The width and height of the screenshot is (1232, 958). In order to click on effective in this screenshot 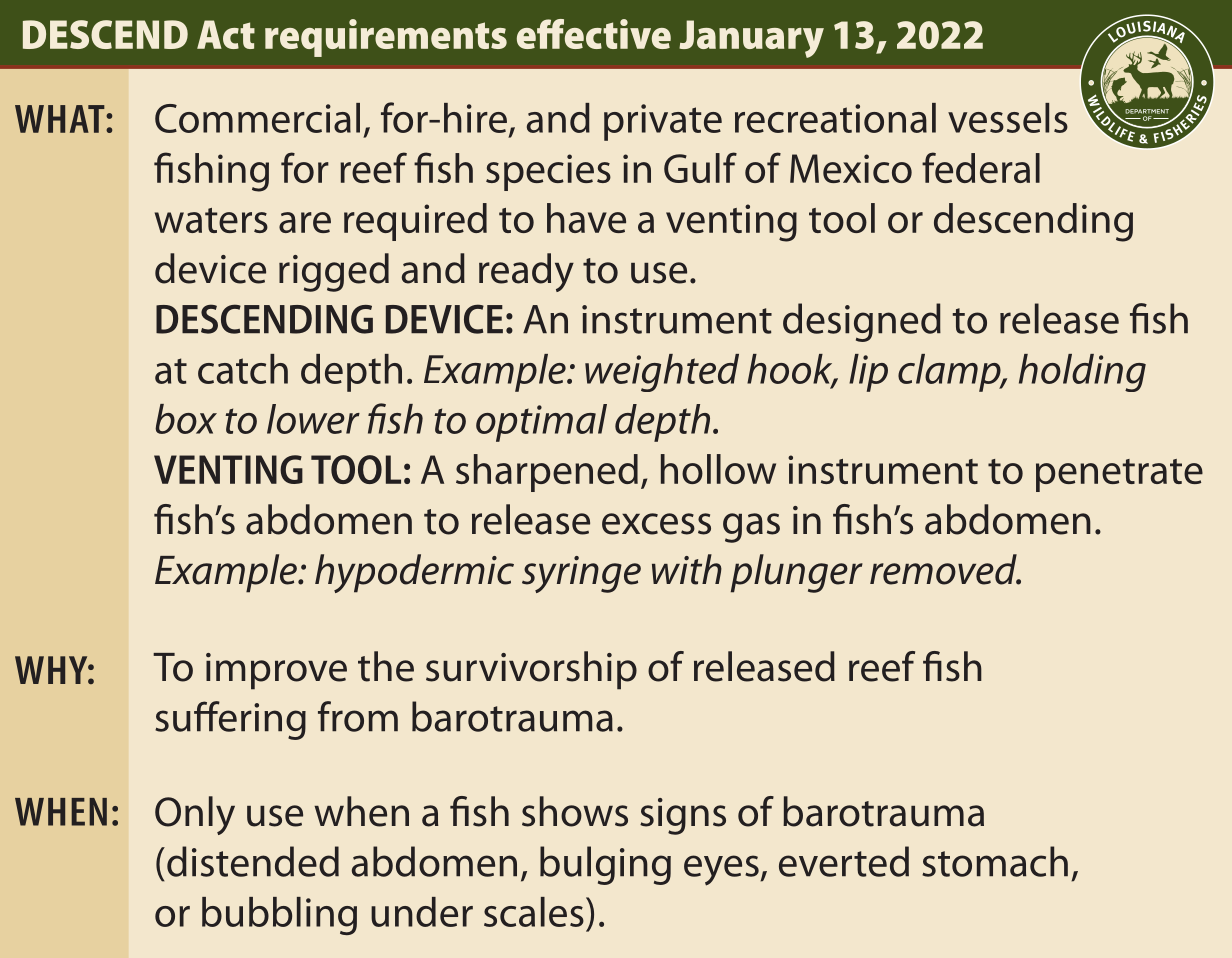, I will do `click(594, 34)`.
